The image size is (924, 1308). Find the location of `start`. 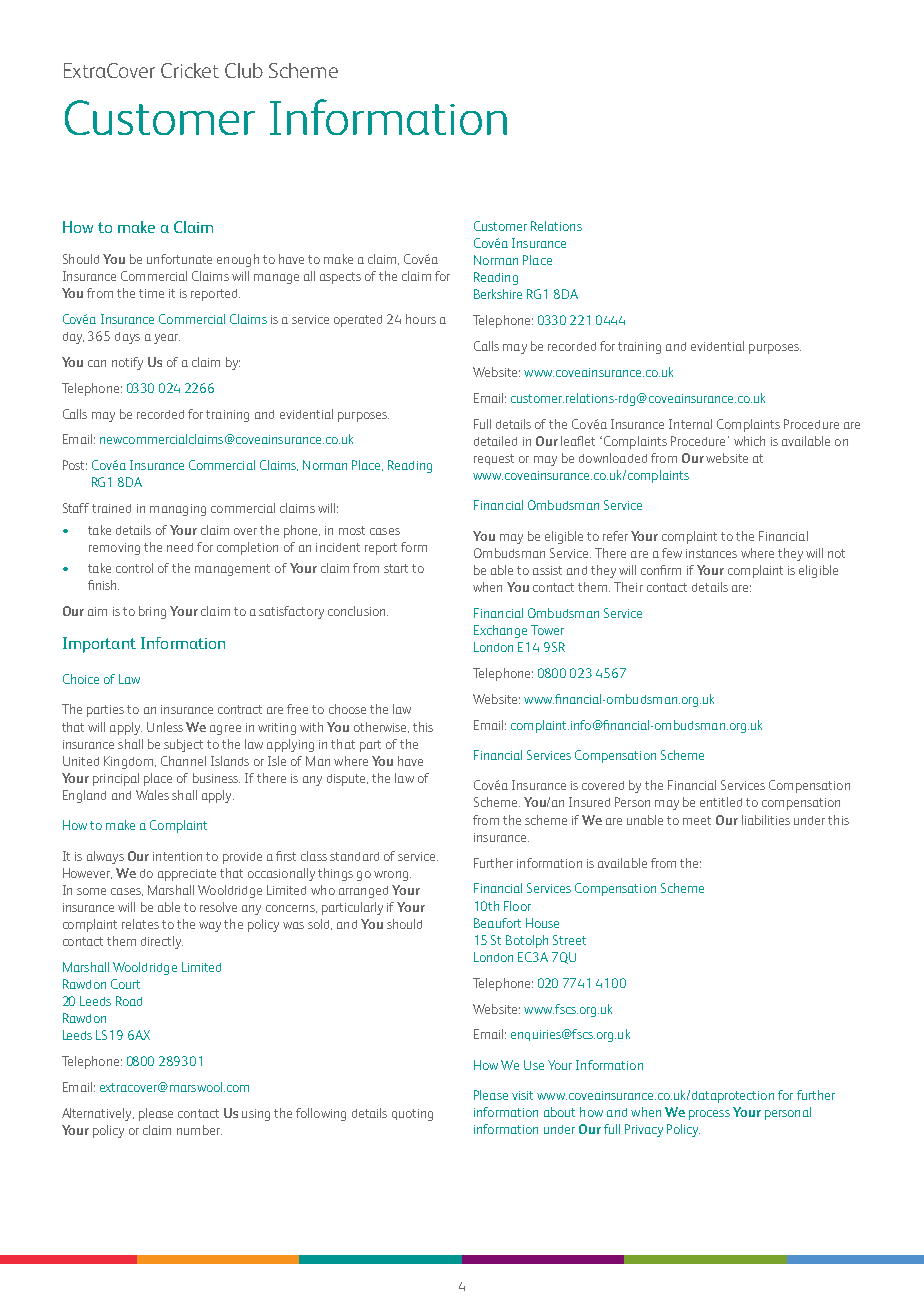

start is located at coordinates (396, 568).
